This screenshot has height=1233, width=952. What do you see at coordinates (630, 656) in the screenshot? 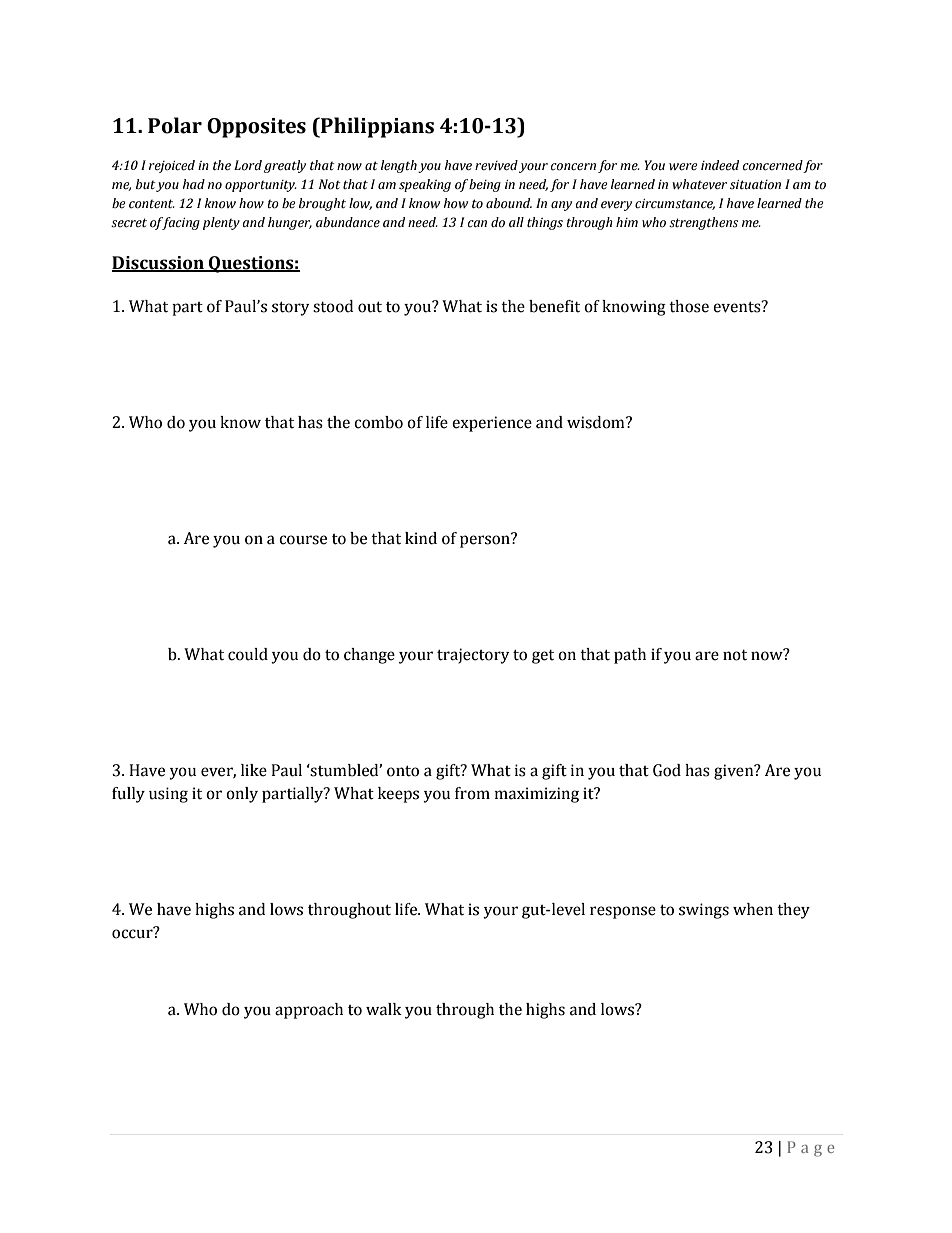
I see `path` at bounding box center [630, 656].
